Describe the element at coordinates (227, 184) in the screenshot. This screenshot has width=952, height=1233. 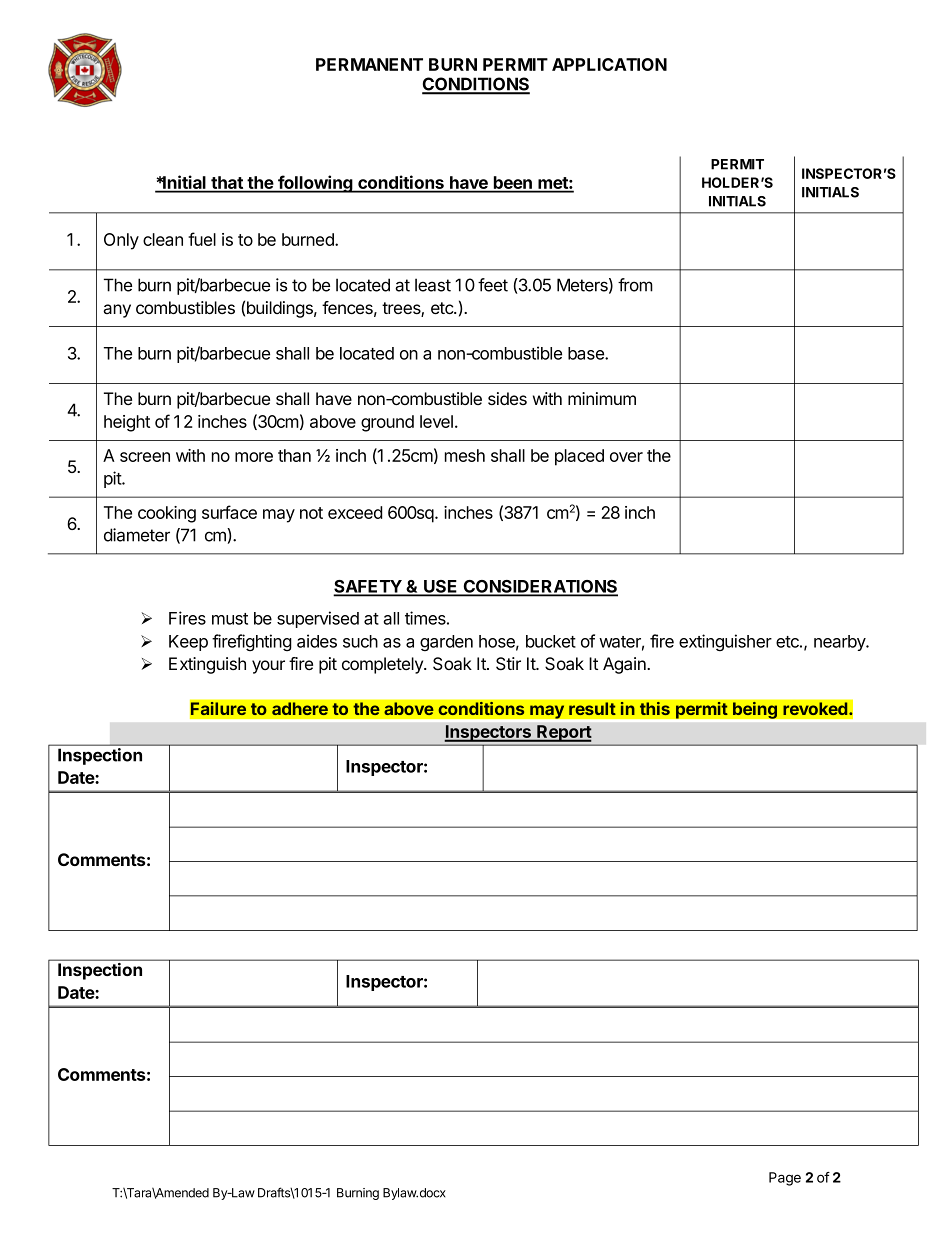
I see `that` at that location.
